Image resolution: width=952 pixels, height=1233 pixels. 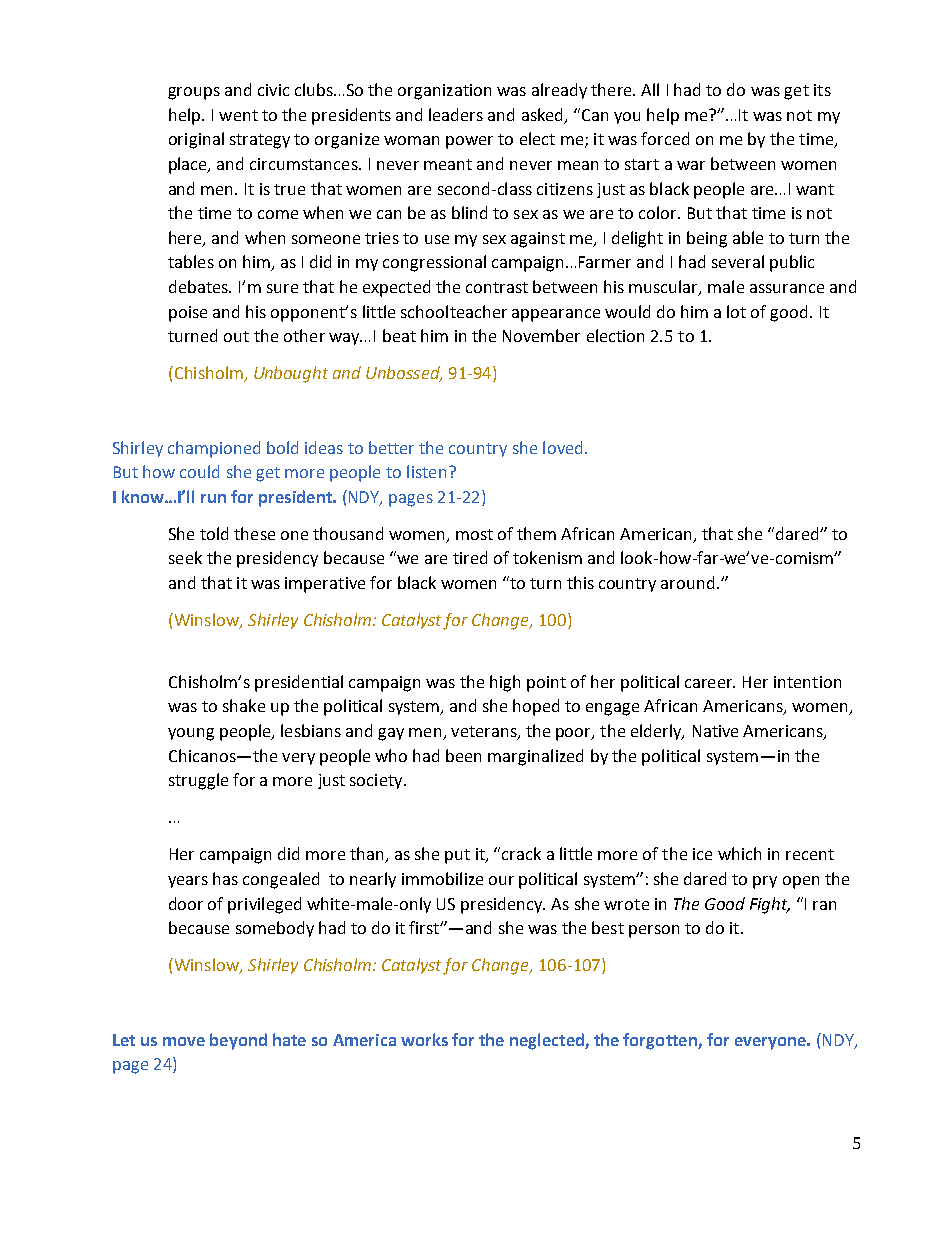 What do you see at coordinates (238, 115) in the screenshot?
I see `went` at bounding box center [238, 115].
